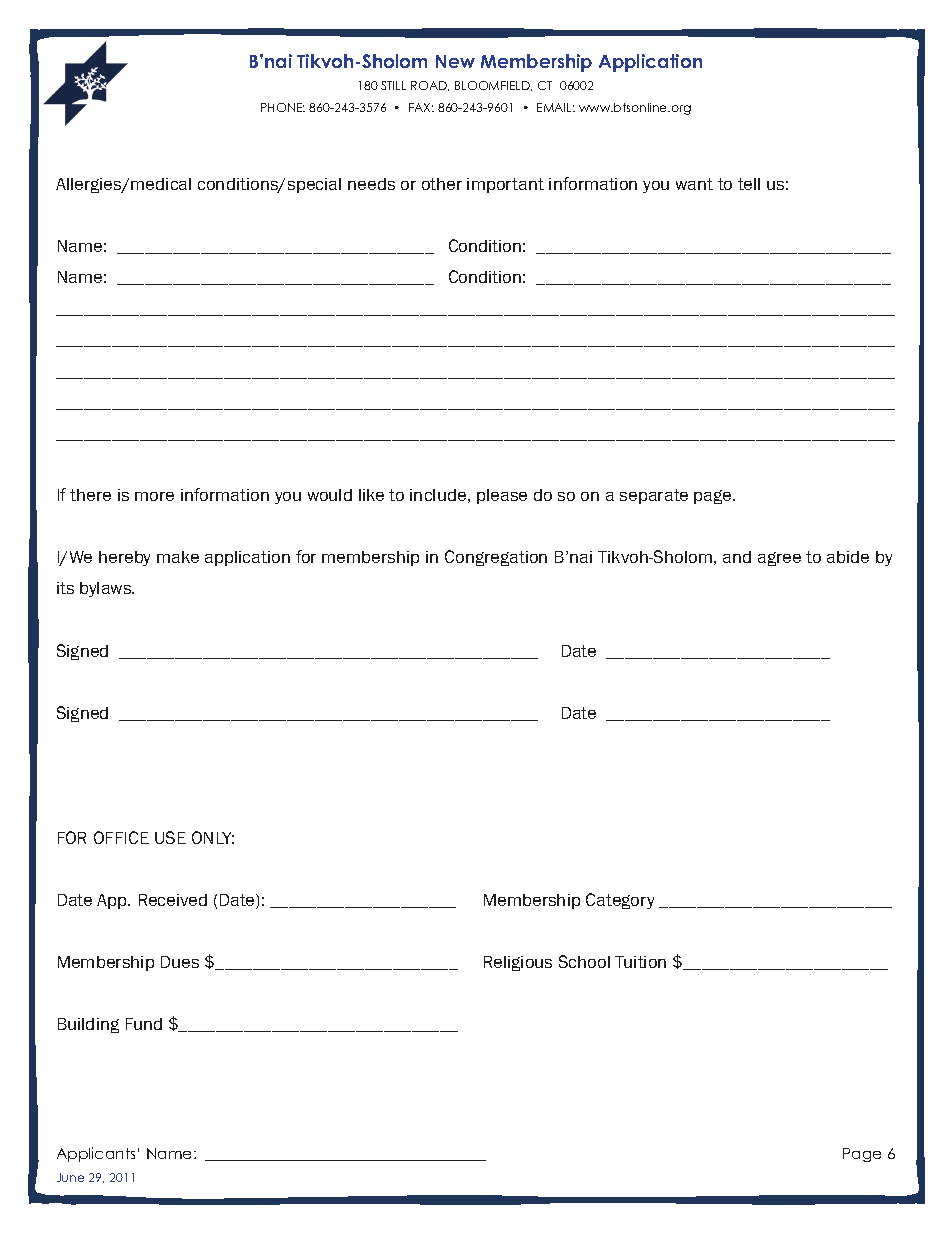  What do you see at coordinates (154, 496) in the screenshot?
I see `more` at bounding box center [154, 496].
